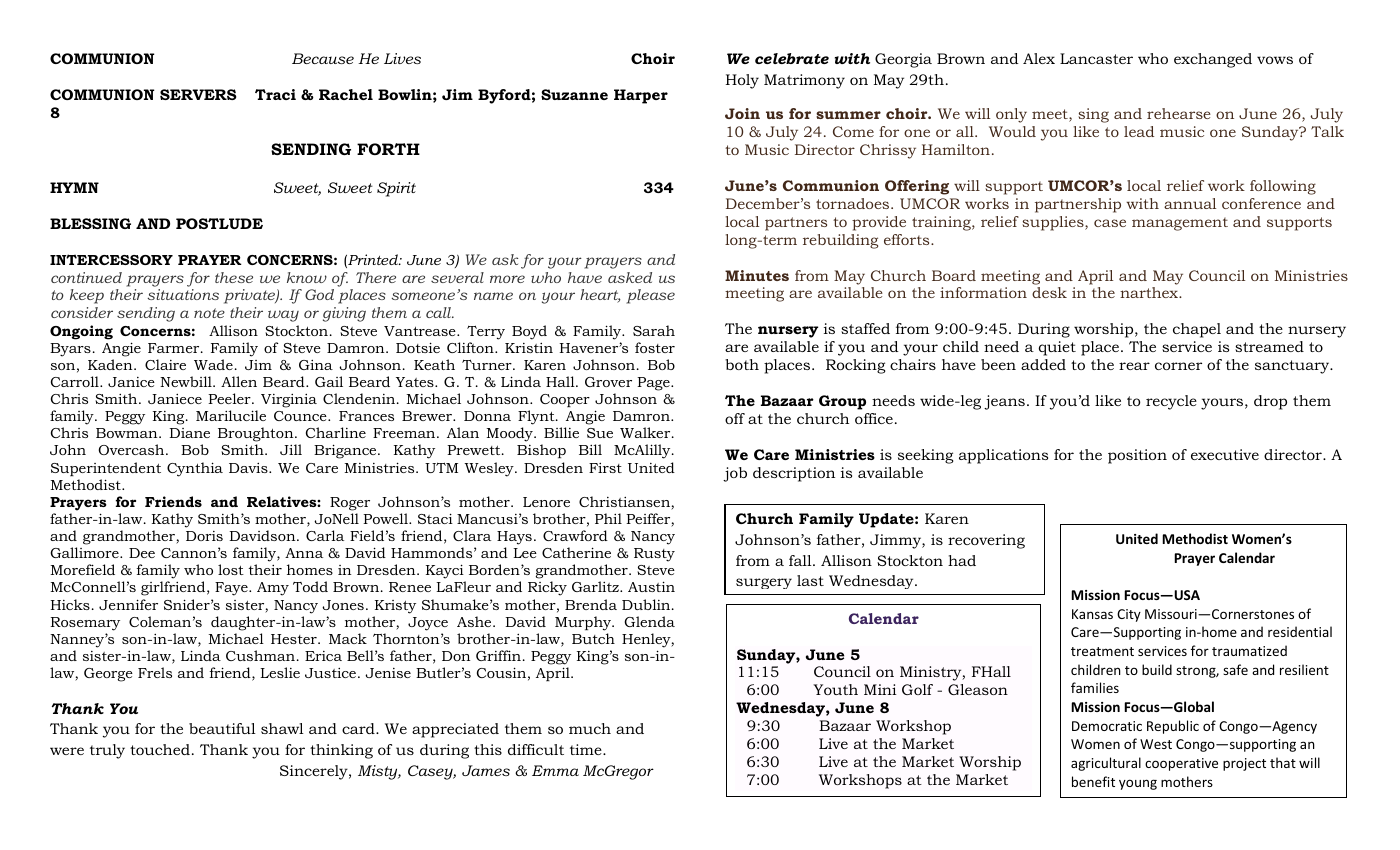 Image resolution: width=1400 pixels, height=850 pixels. Describe the element at coordinates (1213, 60) in the screenshot. I see `exchanged` at that location.
